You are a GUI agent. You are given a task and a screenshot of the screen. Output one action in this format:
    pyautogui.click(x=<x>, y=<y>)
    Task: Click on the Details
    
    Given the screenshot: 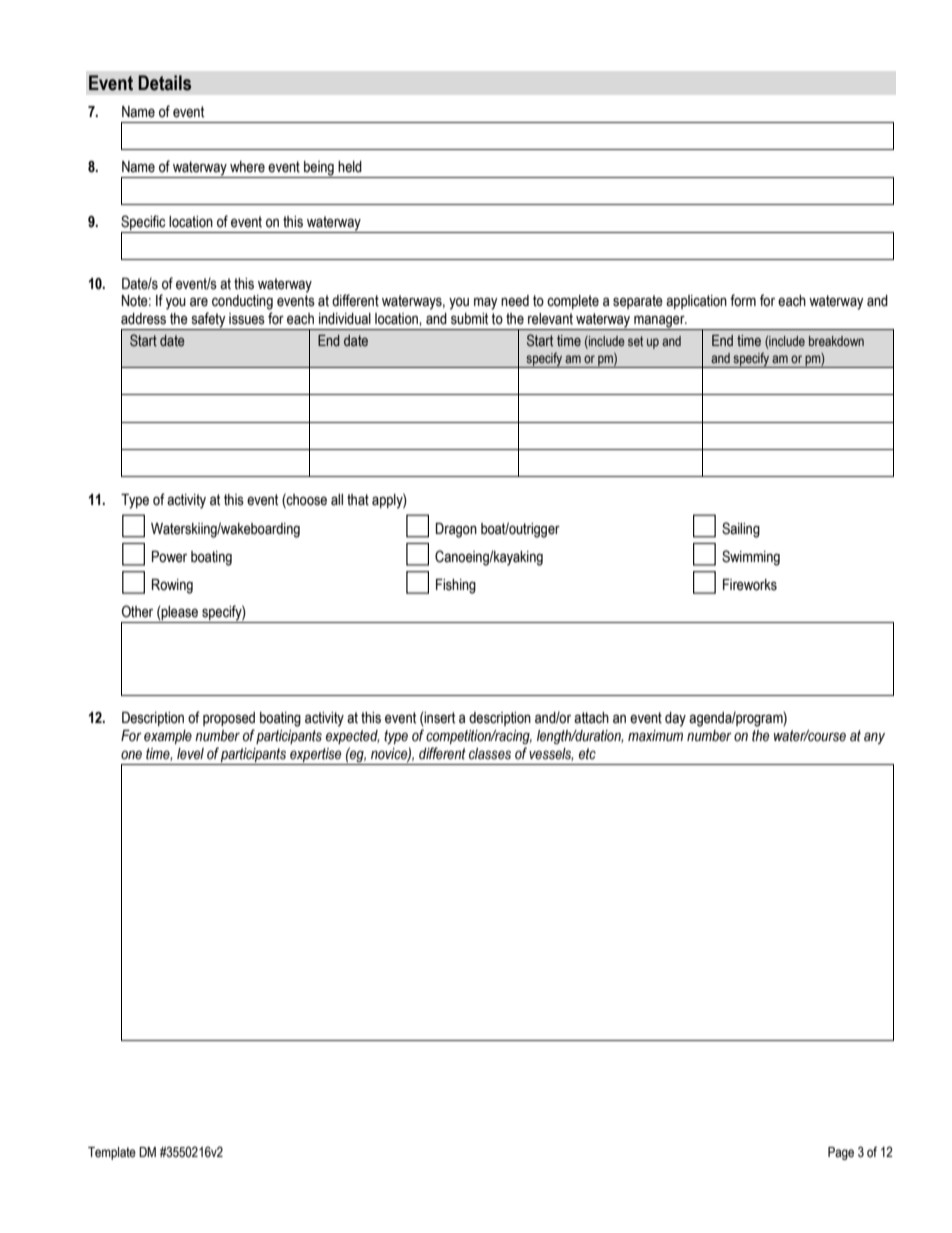 What is the action you would take?
    pyautogui.click(x=164, y=83)
